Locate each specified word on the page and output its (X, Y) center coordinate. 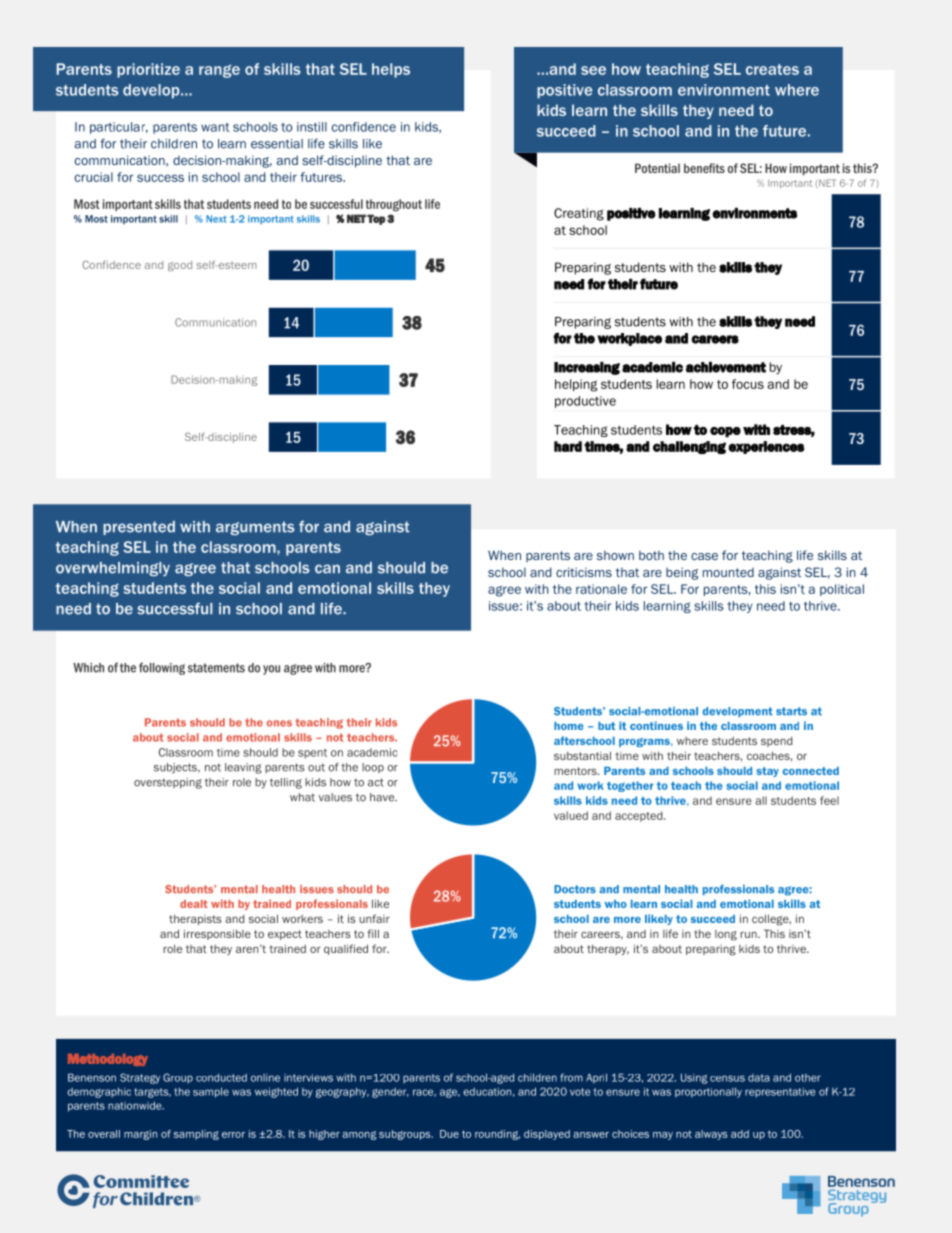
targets (152, 1093)
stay (767, 772)
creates (772, 69)
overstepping (168, 783)
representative (780, 1092)
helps (391, 70)
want (215, 127)
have (383, 797)
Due (449, 1134)
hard (568, 446)
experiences (766, 447)
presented (139, 528)
